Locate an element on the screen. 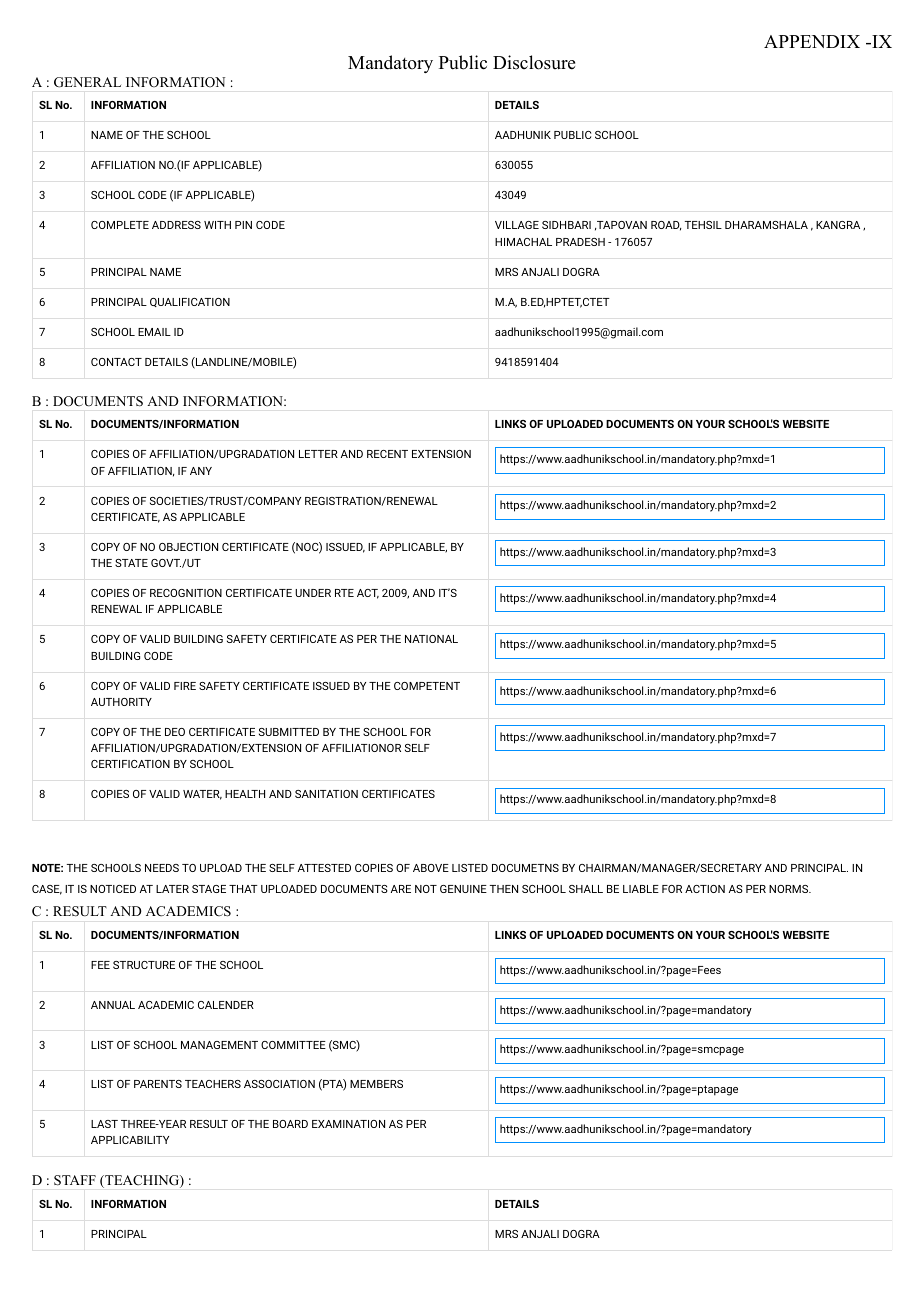 The image size is (924, 1308). EMAIL is located at coordinates (154, 332).
